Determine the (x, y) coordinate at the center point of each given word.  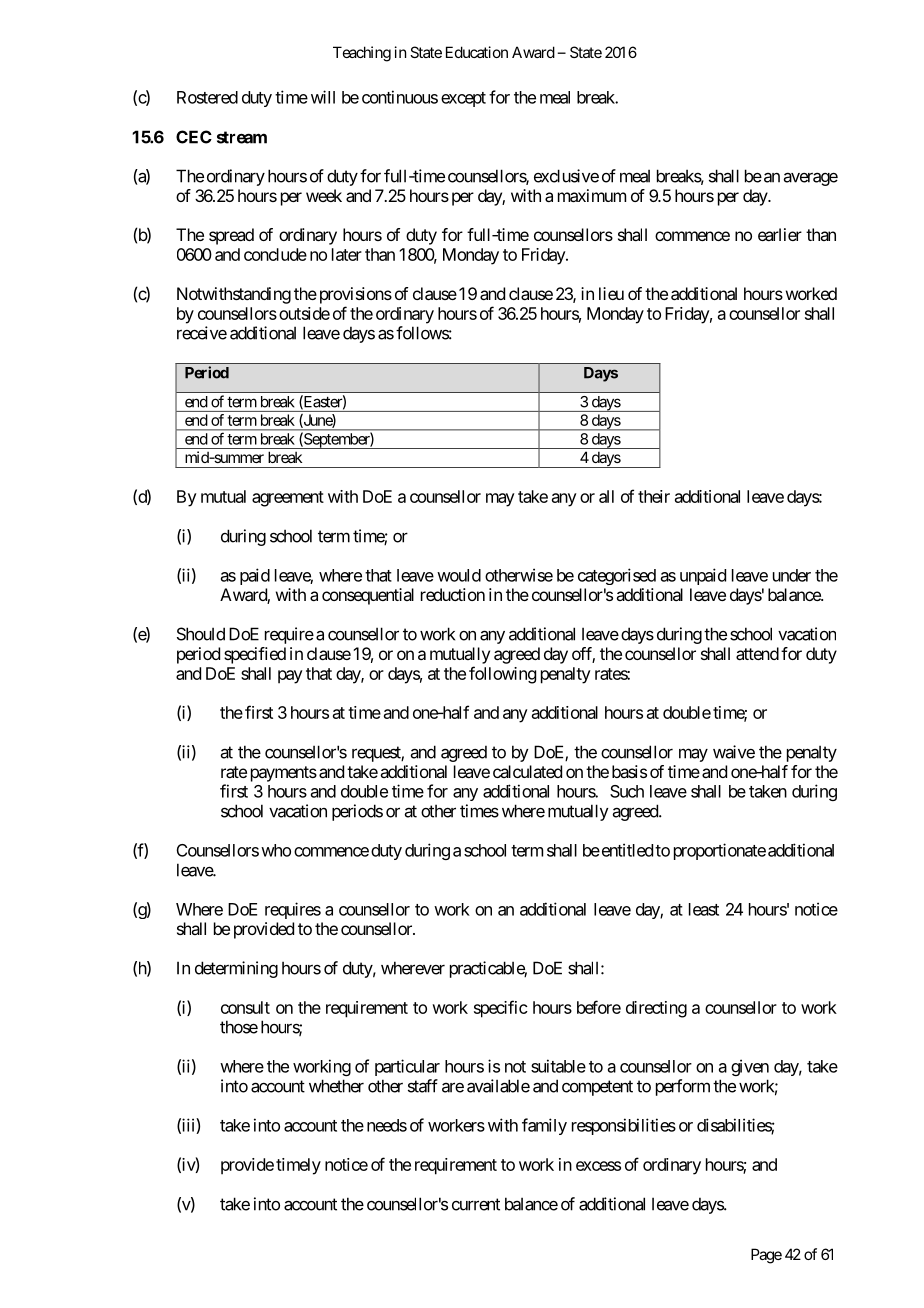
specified (255, 655)
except (463, 99)
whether (336, 1086)
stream (242, 137)
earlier (780, 234)
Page (766, 1256)
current (476, 1204)
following (502, 675)
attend (757, 653)
